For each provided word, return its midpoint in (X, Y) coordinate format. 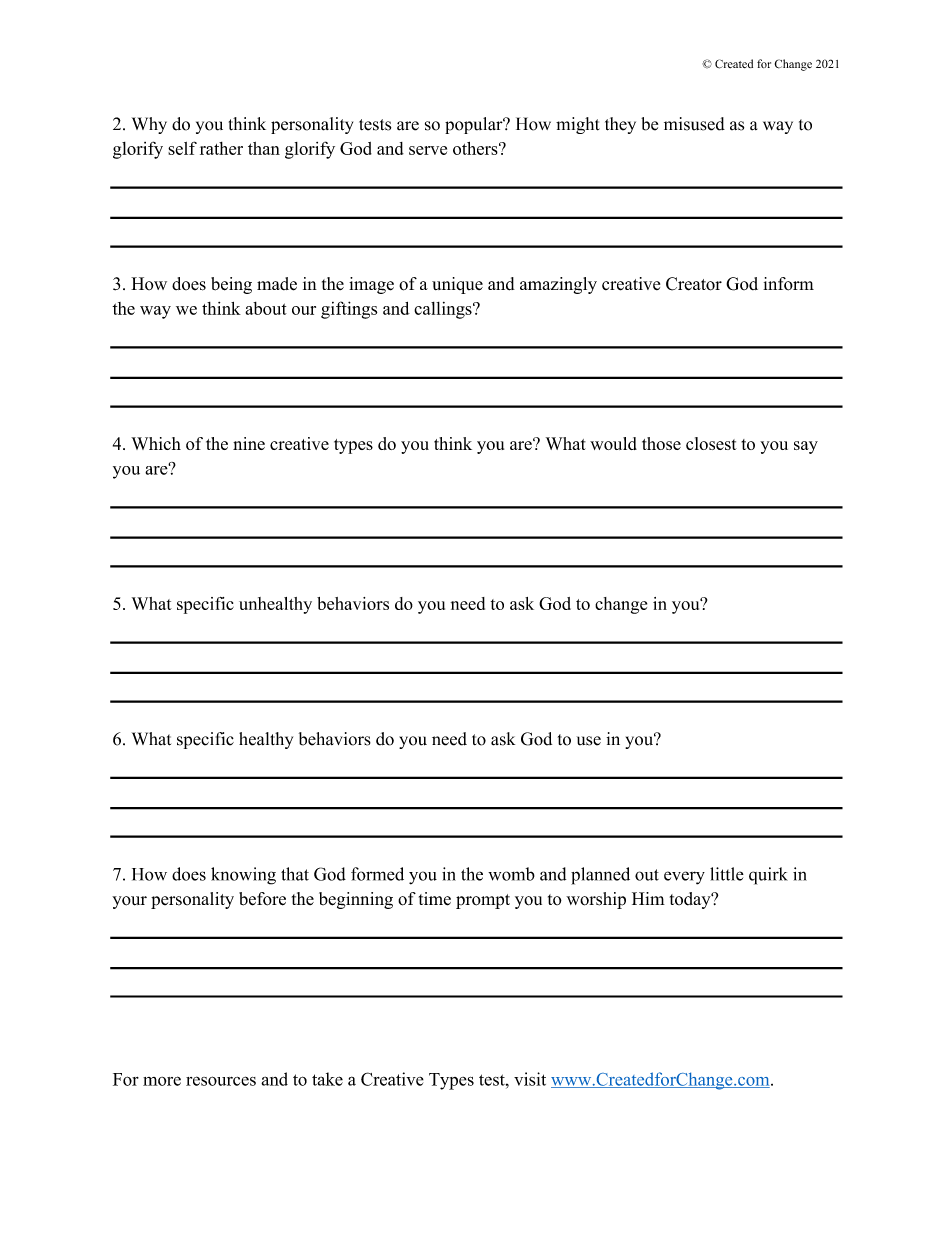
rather (221, 148)
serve (428, 150)
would (613, 443)
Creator (694, 284)
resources (221, 1081)
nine (249, 443)
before (262, 899)
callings (444, 310)
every (684, 878)
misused (694, 124)
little (727, 874)
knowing (243, 876)
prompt (483, 901)
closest (711, 443)
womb (511, 874)
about (266, 308)
